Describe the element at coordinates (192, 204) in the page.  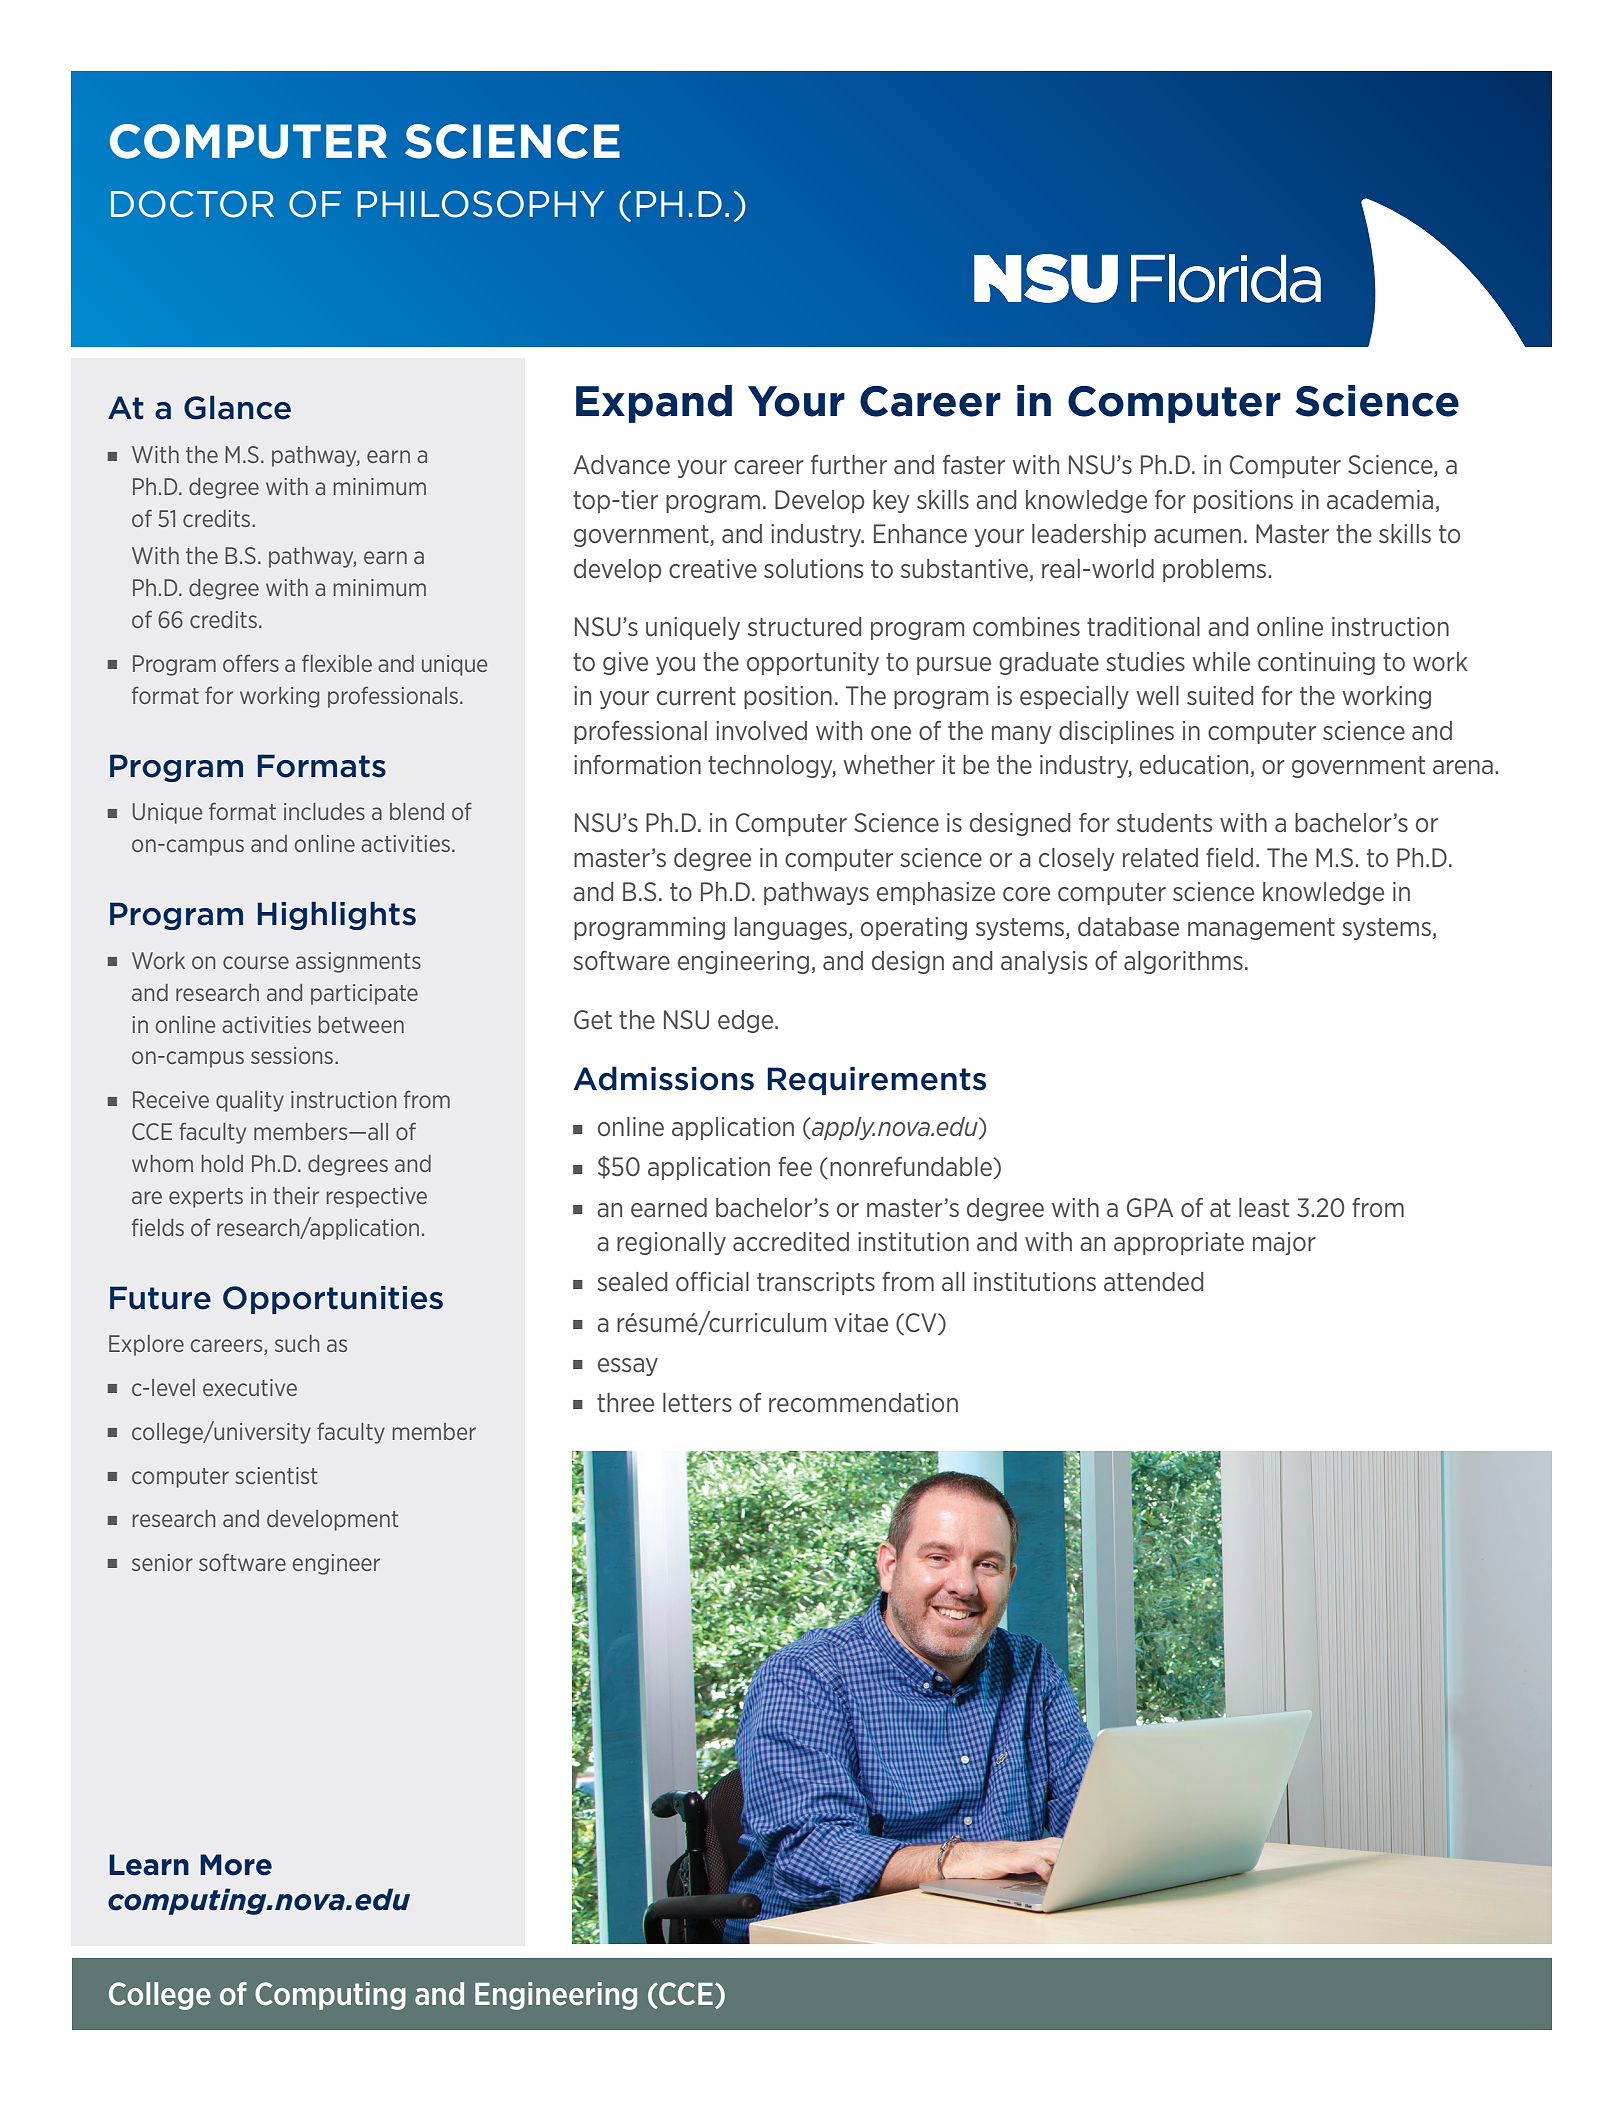
I see `DOCTOR` at that location.
